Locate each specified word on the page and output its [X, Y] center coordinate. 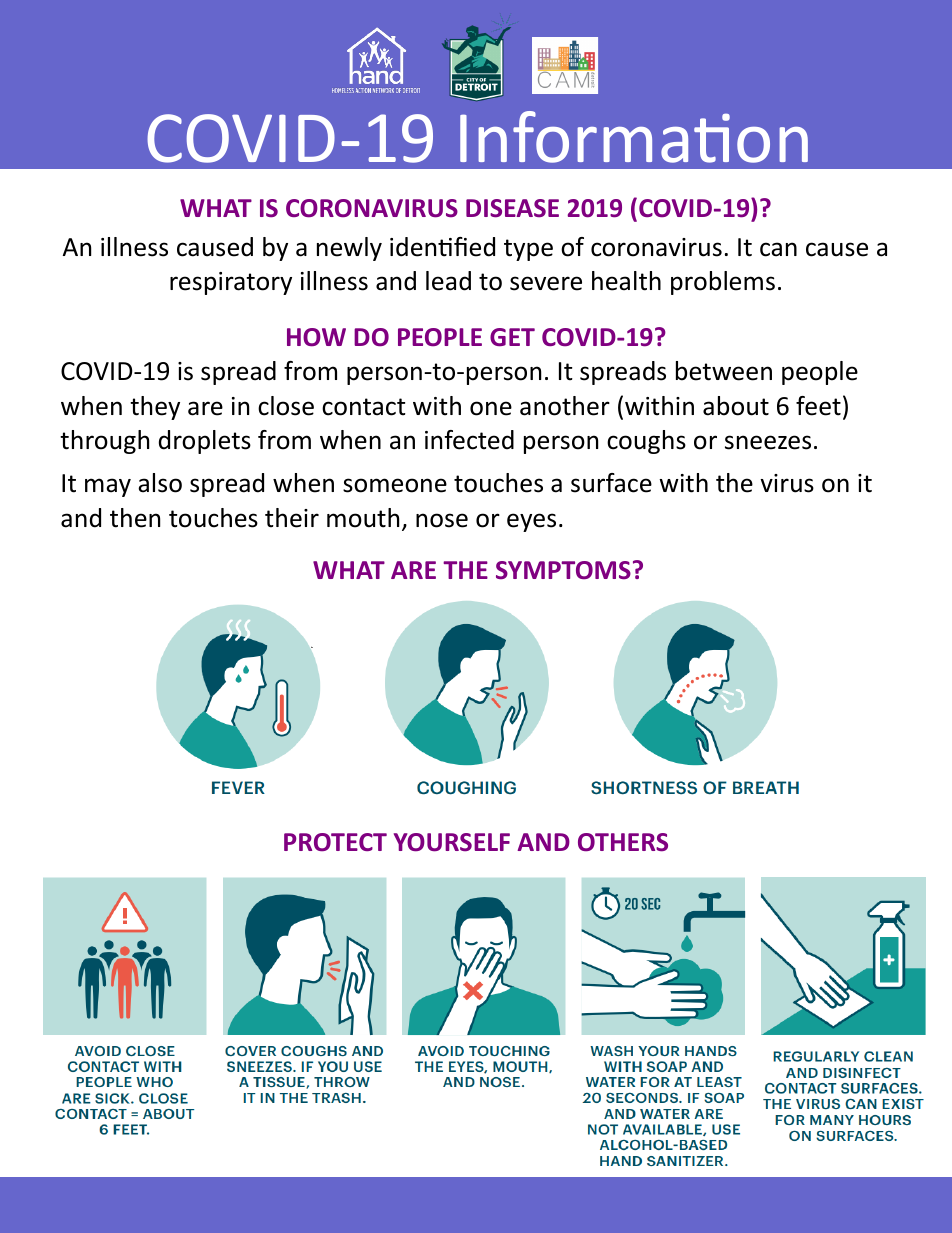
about [736, 406]
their [292, 518]
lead [448, 281]
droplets [205, 442]
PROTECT [335, 842]
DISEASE [512, 208]
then [135, 518]
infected [469, 440]
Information [634, 137]
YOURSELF [452, 842]
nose [442, 520]
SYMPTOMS [563, 570]
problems [723, 283]
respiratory [231, 283]
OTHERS [623, 842]
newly [349, 249]
